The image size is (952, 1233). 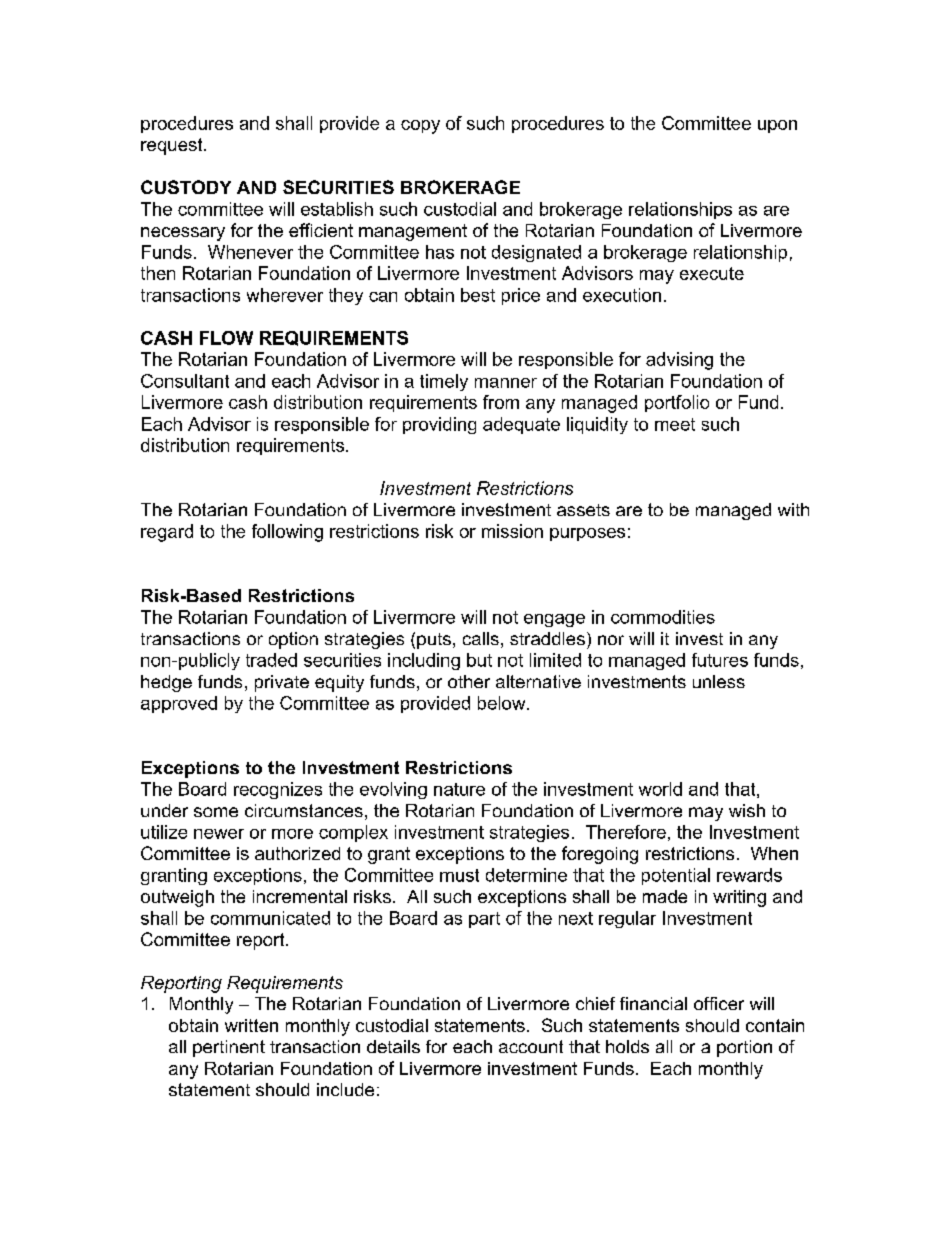 I want to click on commodities, so click(x=663, y=617).
